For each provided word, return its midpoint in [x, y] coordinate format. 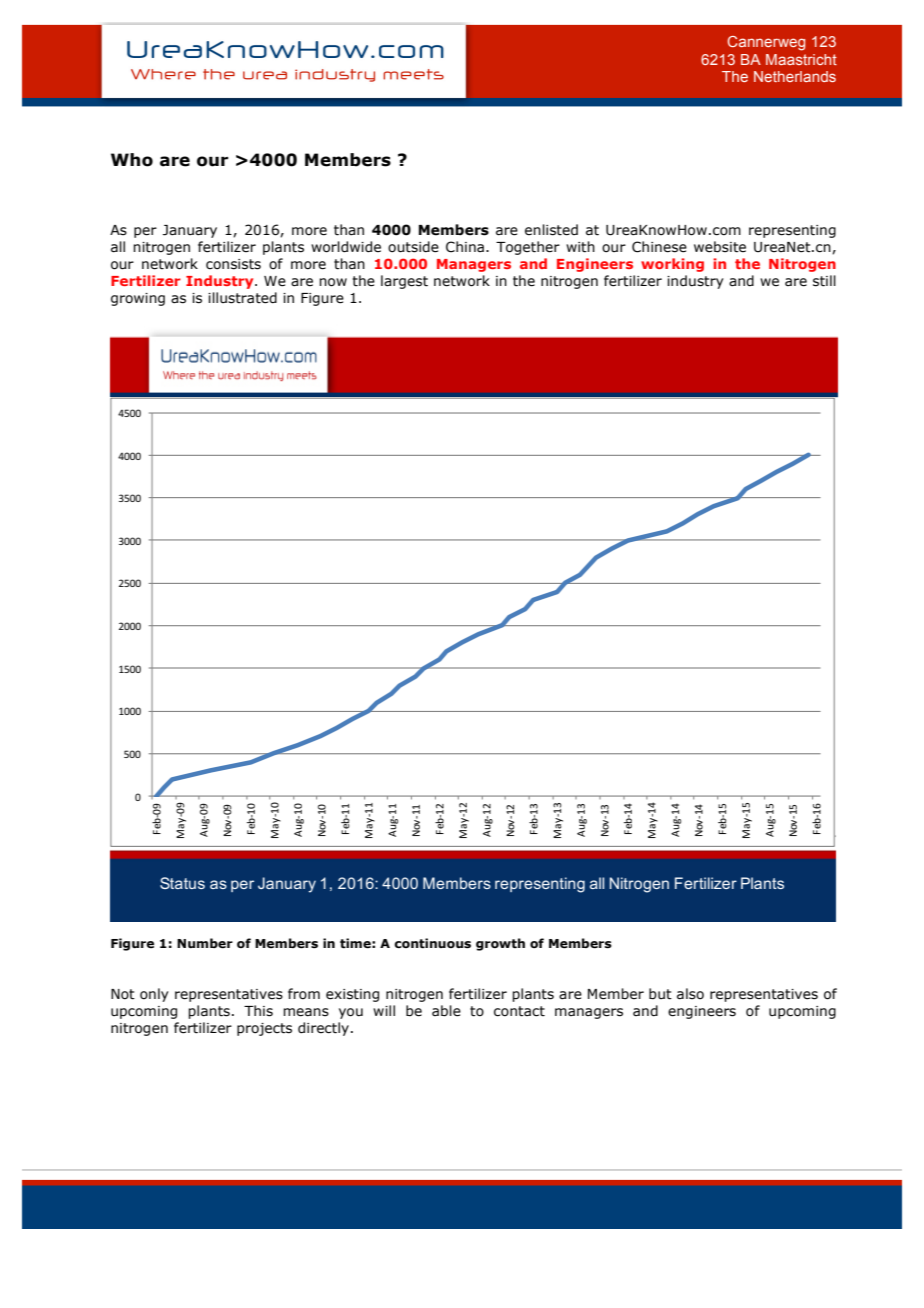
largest [404, 282]
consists [233, 264]
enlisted [551, 230]
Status [182, 883]
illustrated [242, 298]
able [446, 1011]
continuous [432, 943]
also [690, 994]
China [465, 247]
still [824, 281]
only [154, 995]
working [672, 265]
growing [138, 299]
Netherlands [795, 76]
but [660, 994]
